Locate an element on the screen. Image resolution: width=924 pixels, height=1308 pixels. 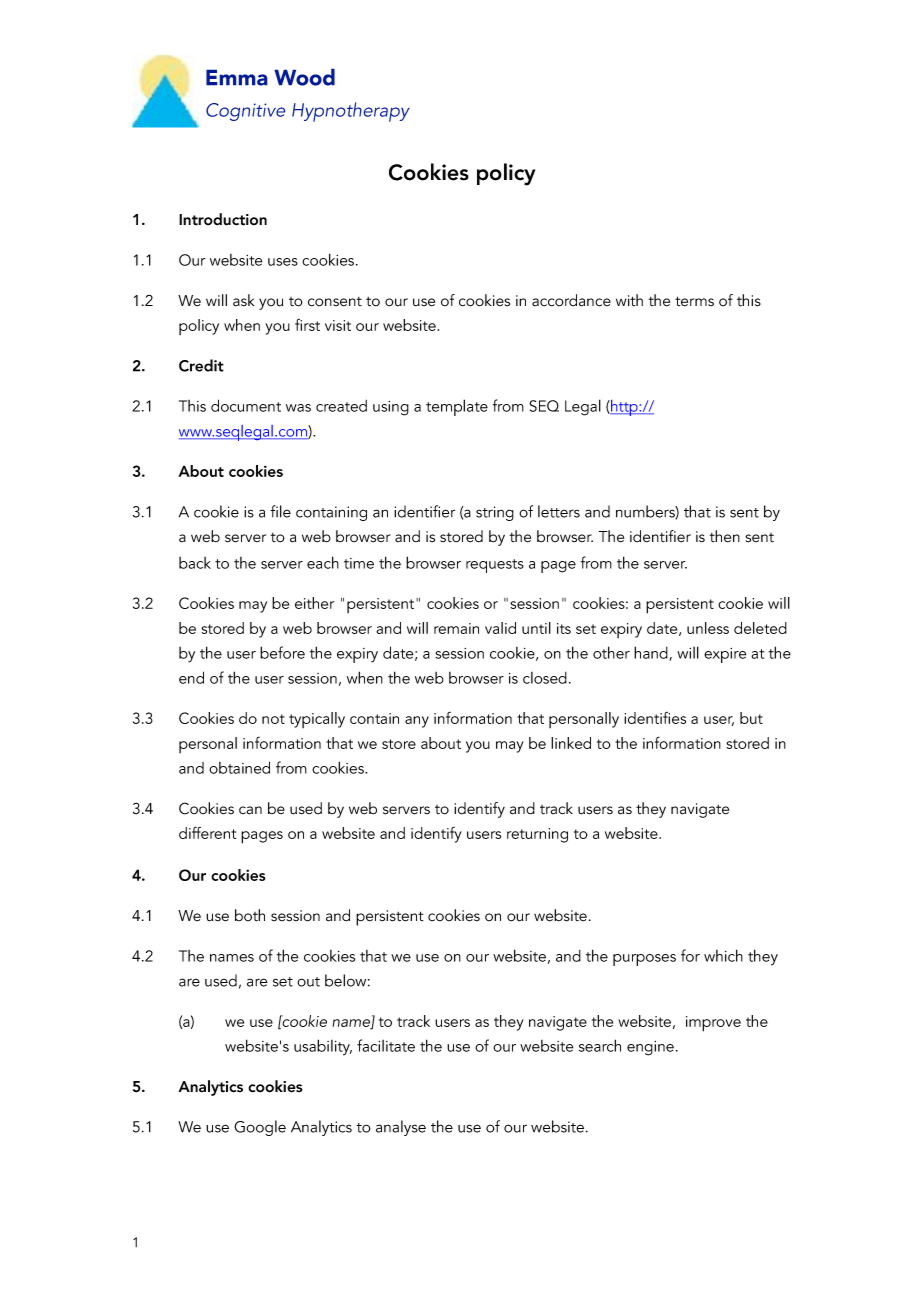
either is located at coordinates (314, 603).
